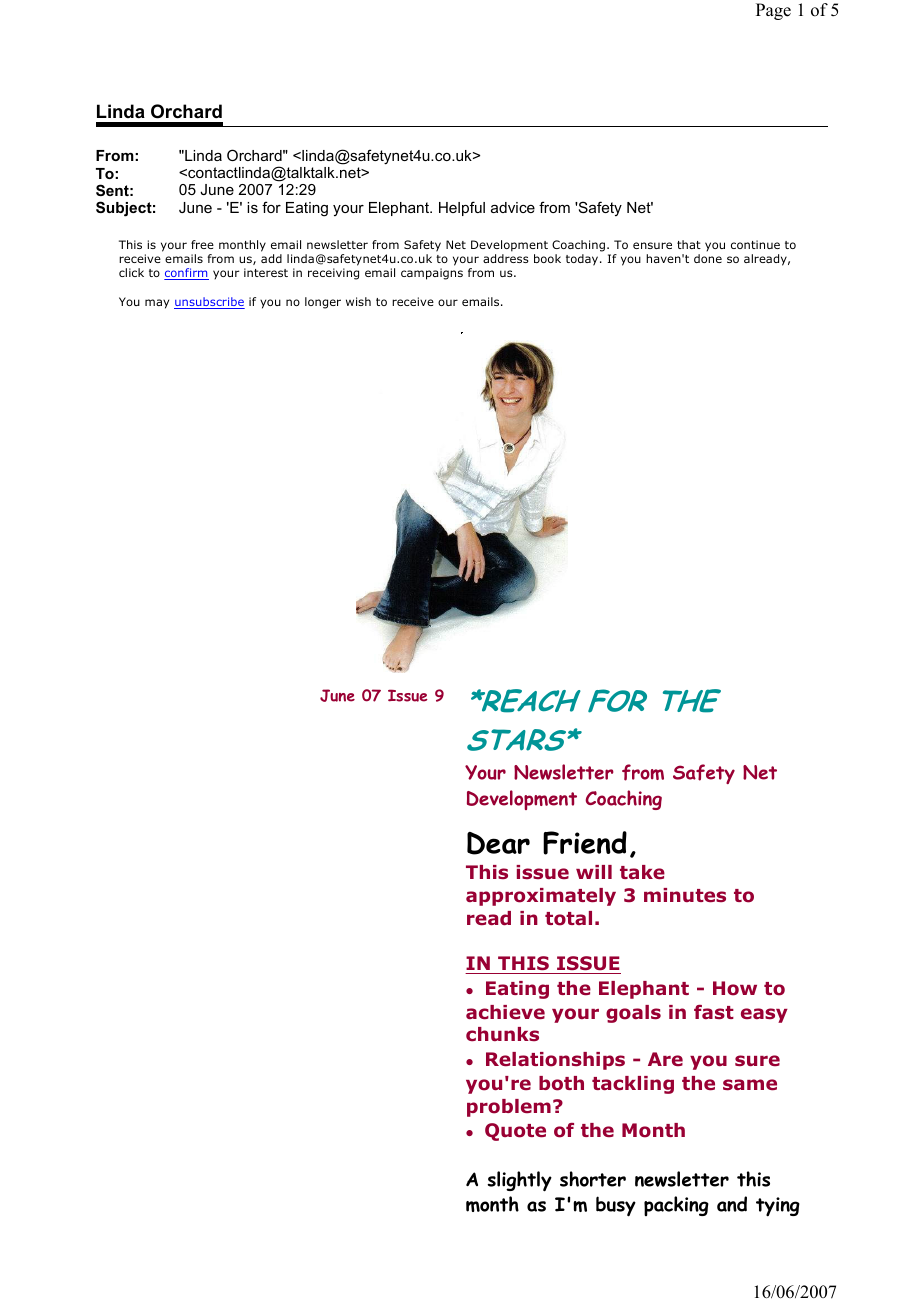  Describe the element at coordinates (462, 208) in the screenshot. I see `Helpful` at that location.
